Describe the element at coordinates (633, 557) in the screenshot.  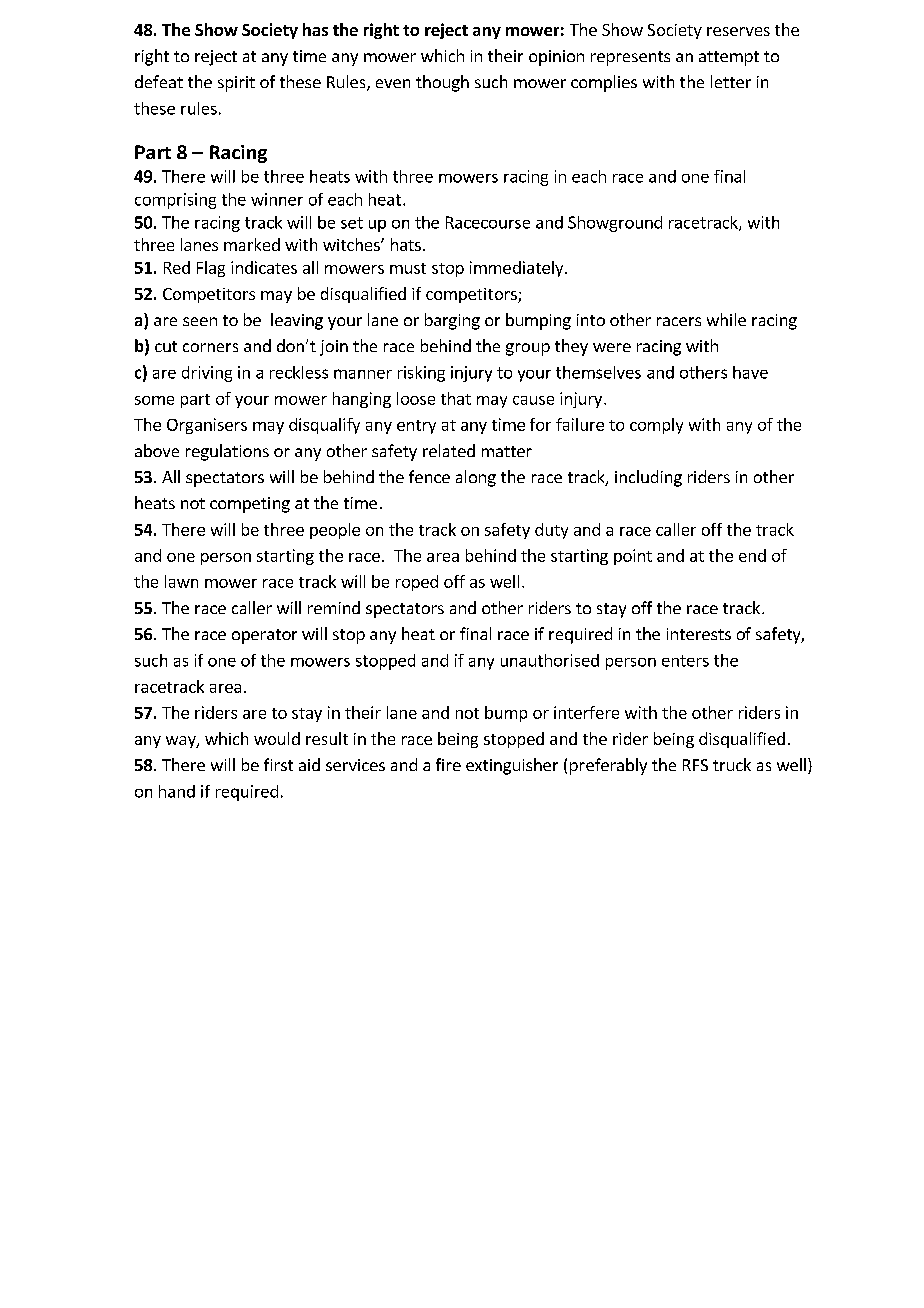
I see `point` at that location.
